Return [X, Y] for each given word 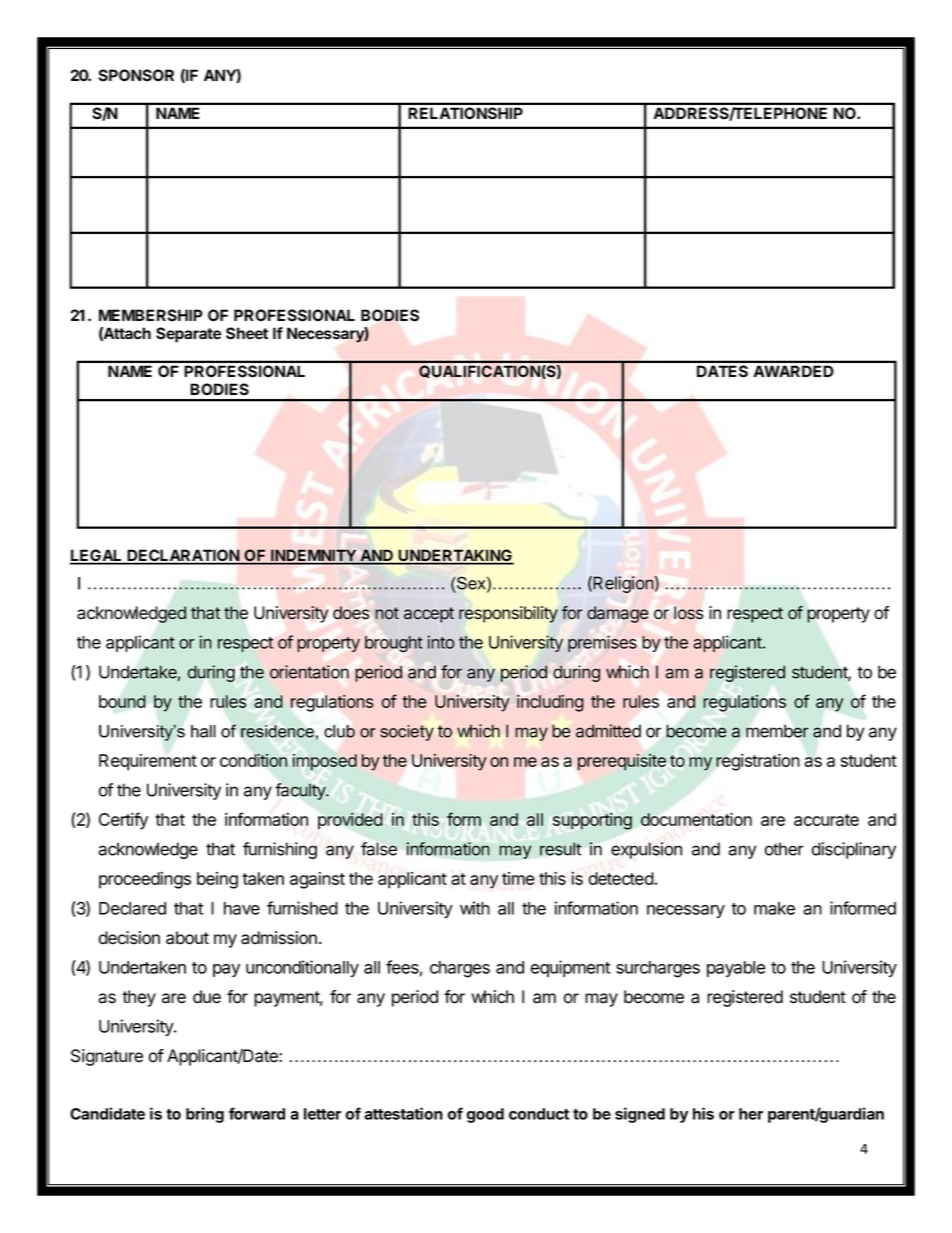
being [217, 880]
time [518, 878]
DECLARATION [183, 556]
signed [640, 1115]
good [485, 1115]
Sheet [247, 333]
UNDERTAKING [455, 556]
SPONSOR [136, 75]
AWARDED [794, 371]
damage [617, 614]
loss [688, 613]
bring [205, 1115]
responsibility [508, 614]
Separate [189, 335]
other [784, 849]
